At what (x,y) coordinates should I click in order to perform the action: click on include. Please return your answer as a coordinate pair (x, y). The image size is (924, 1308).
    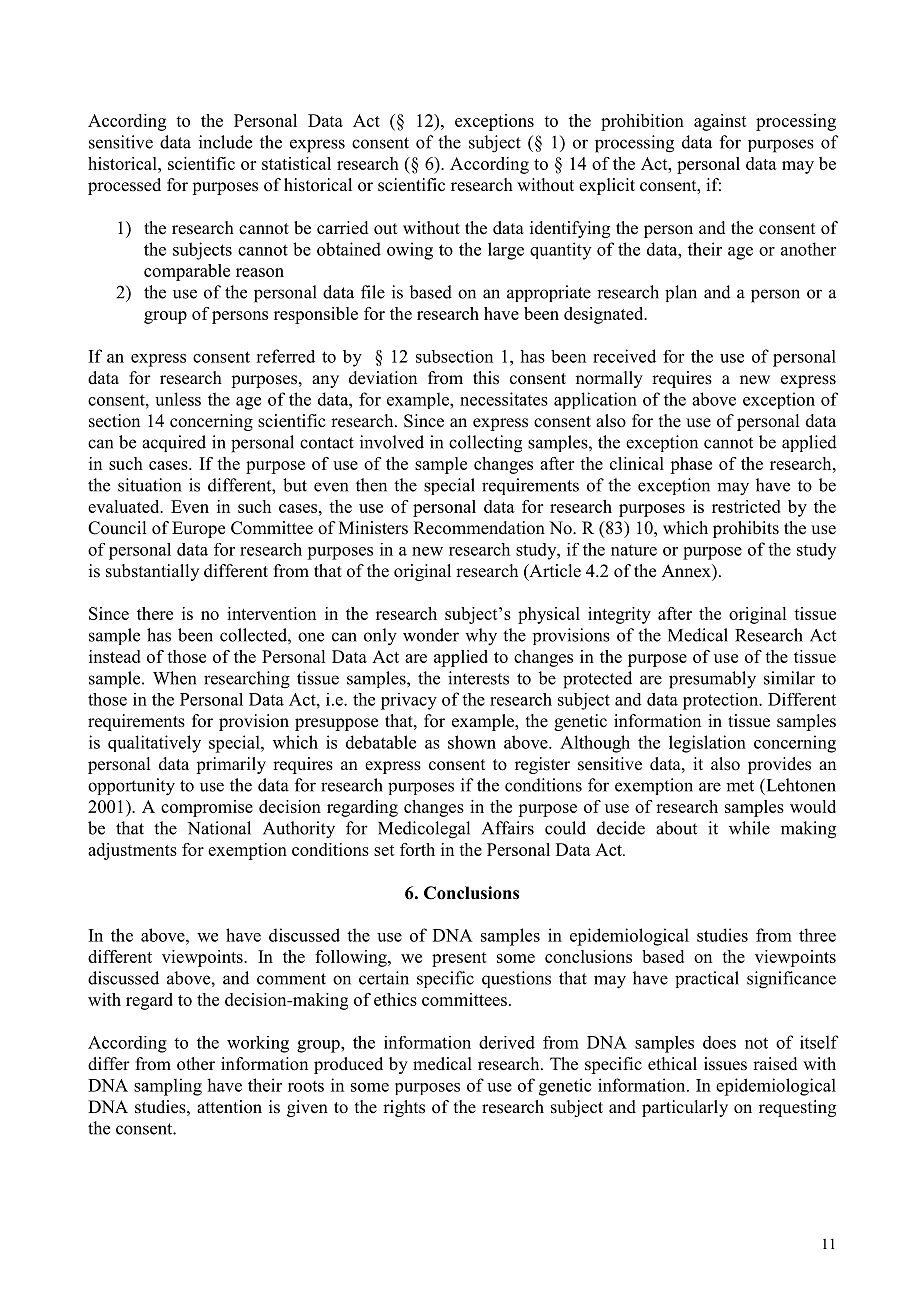
    Looking at the image, I should click on (225, 142).
